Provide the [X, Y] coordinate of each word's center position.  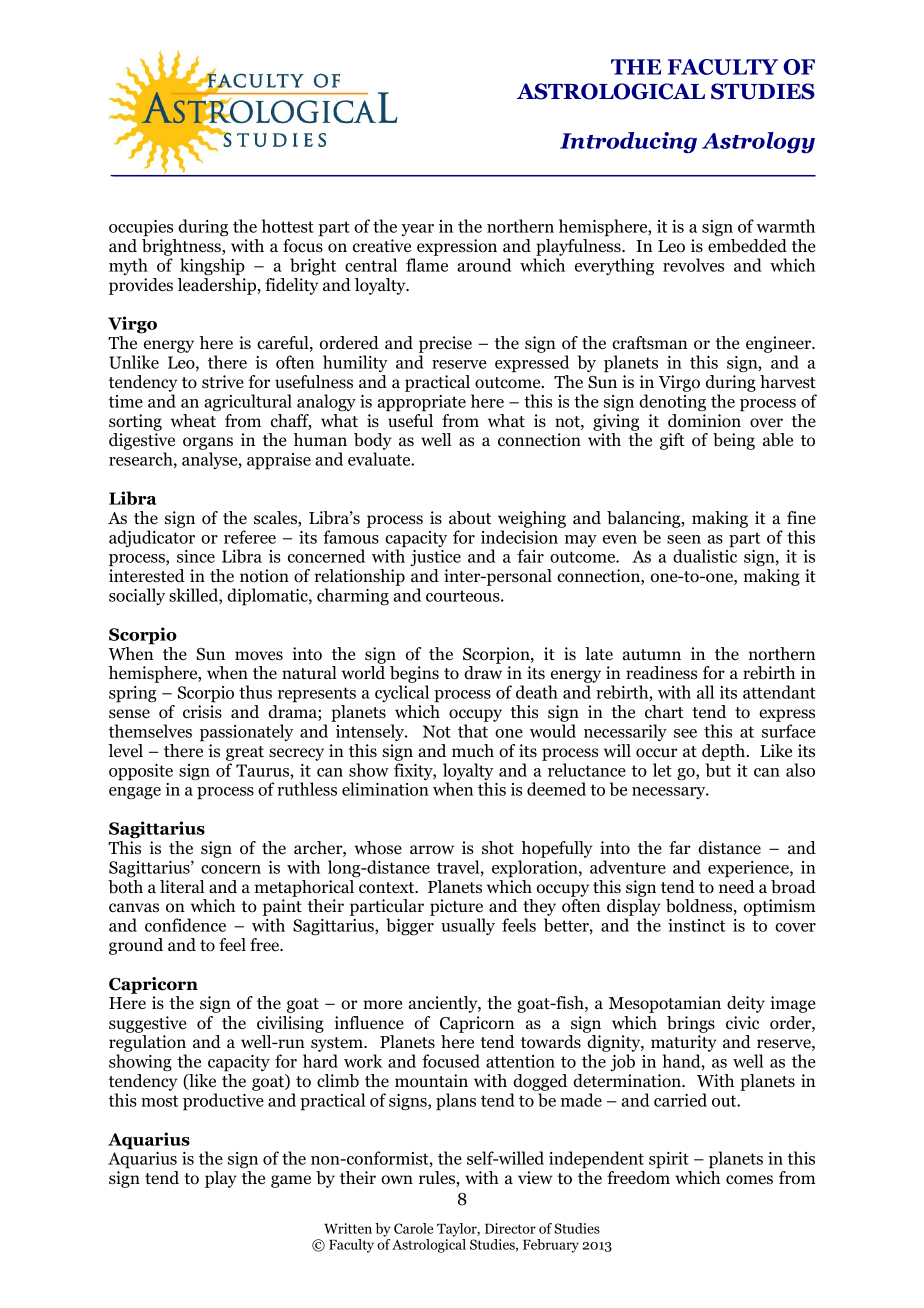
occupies [141, 228]
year [417, 230]
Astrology [758, 142]
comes [749, 1180]
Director [510, 1228]
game [291, 1181]
